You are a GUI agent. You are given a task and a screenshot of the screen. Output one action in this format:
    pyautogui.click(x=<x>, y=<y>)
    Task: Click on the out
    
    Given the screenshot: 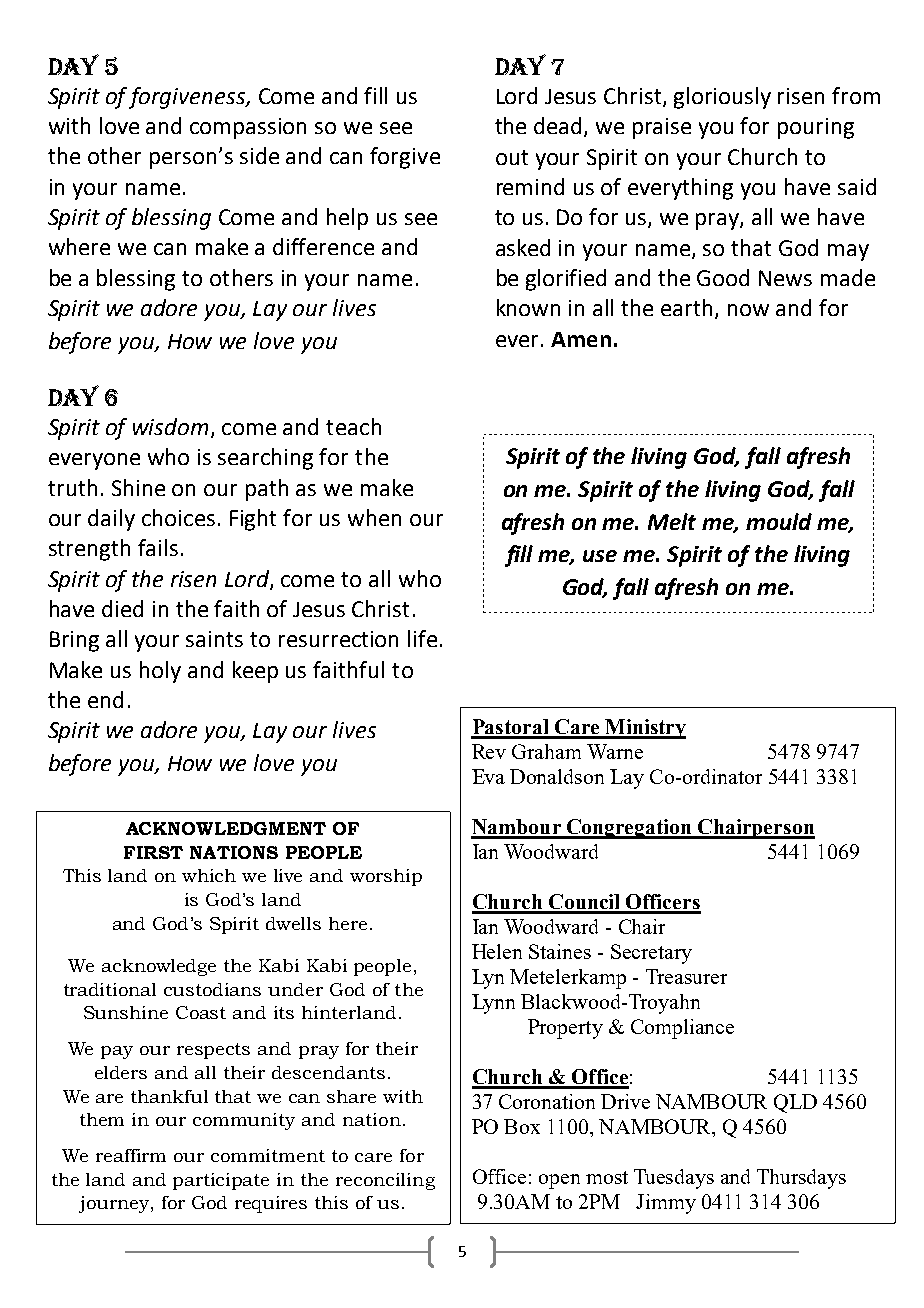 What is the action you would take?
    pyautogui.click(x=512, y=157)
